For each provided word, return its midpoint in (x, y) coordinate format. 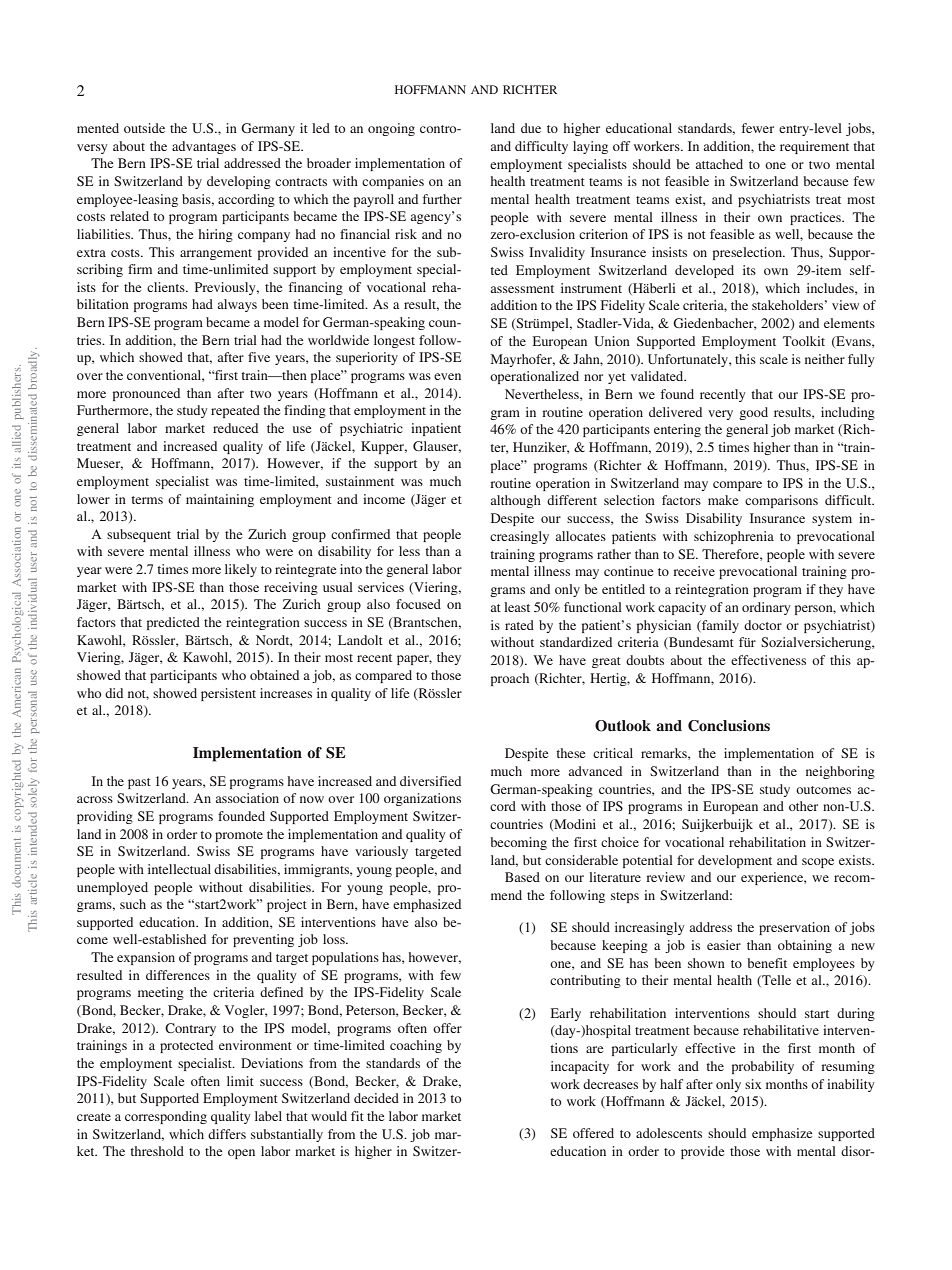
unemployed (112, 888)
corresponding (166, 1117)
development (735, 861)
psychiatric (371, 429)
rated (519, 625)
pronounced (146, 394)
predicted (173, 623)
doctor (763, 625)
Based (522, 877)
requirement (814, 147)
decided (376, 1098)
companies (393, 182)
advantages (204, 147)
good (753, 413)
